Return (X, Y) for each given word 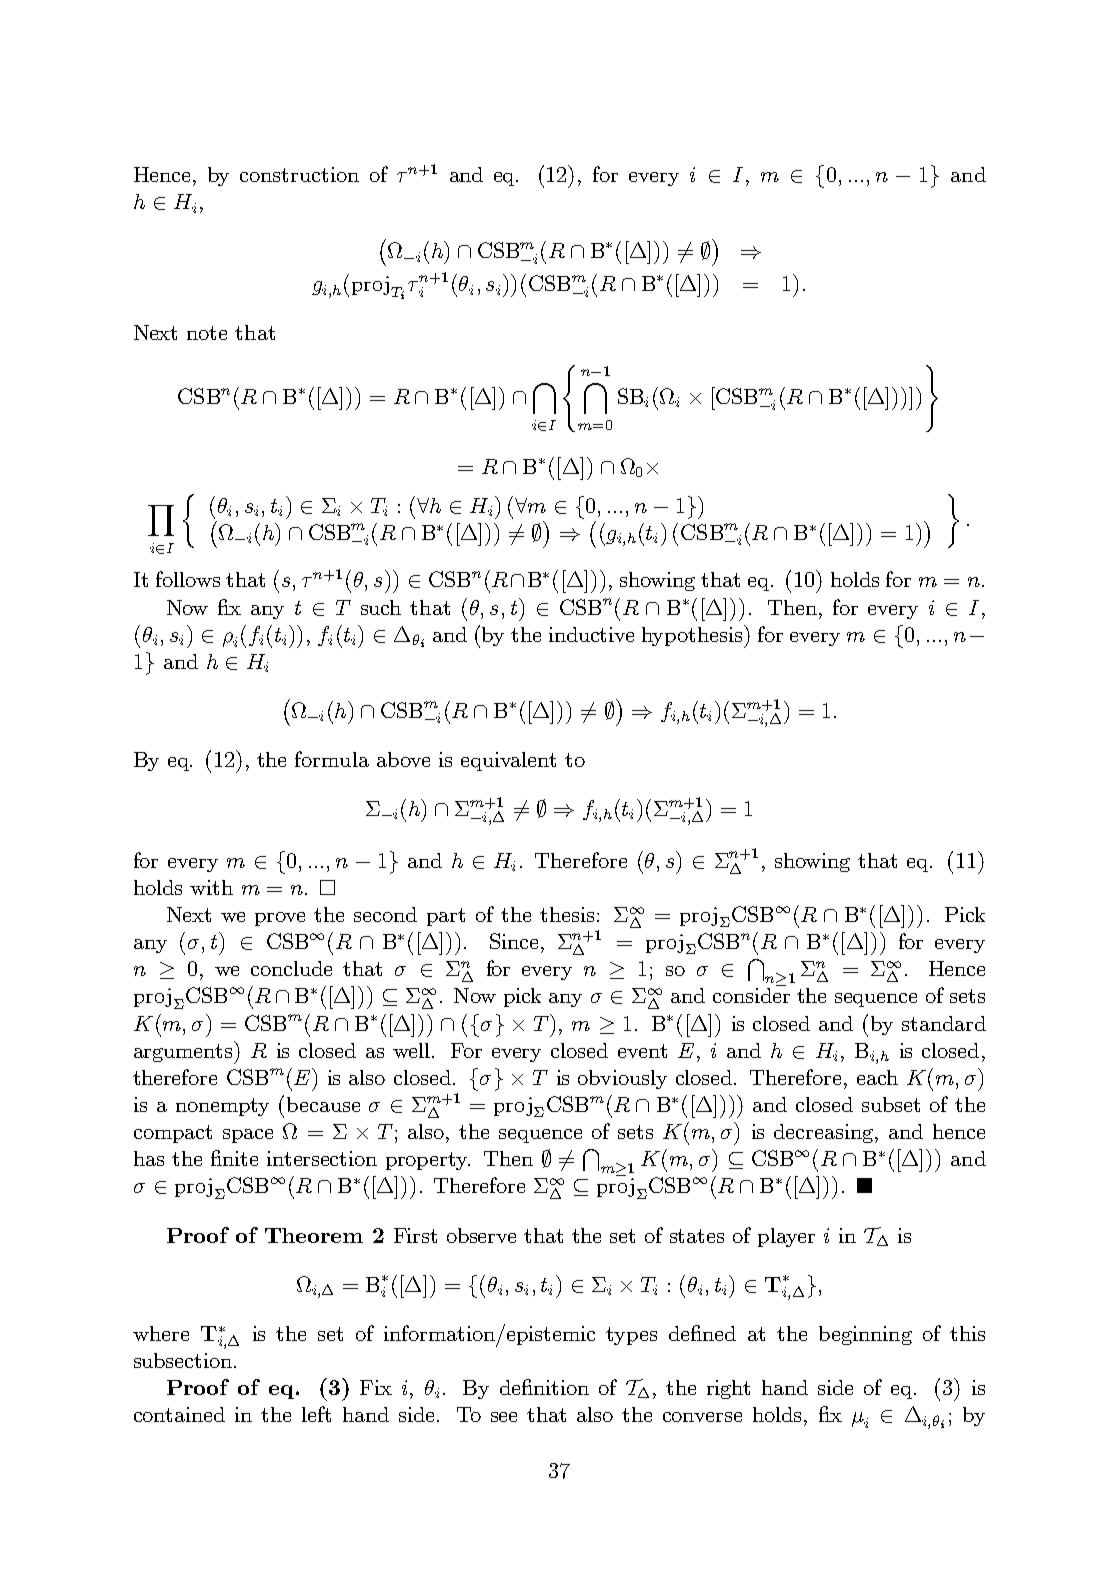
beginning (865, 1335)
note (207, 333)
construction (299, 174)
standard (944, 1023)
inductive (591, 634)
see (504, 1417)
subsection (184, 1360)
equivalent (508, 761)
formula (332, 759)
